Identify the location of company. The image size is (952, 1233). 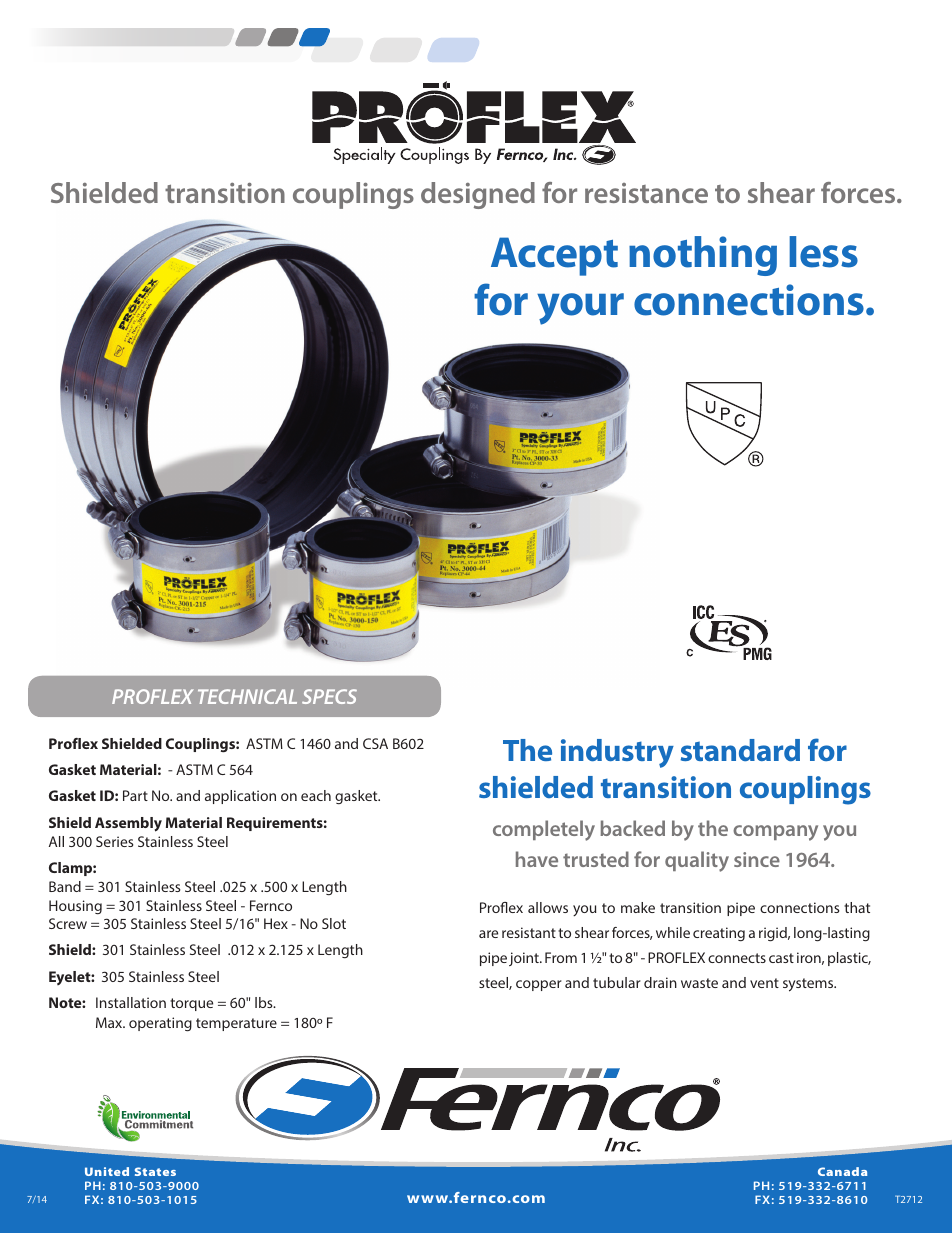
(775, 833).
